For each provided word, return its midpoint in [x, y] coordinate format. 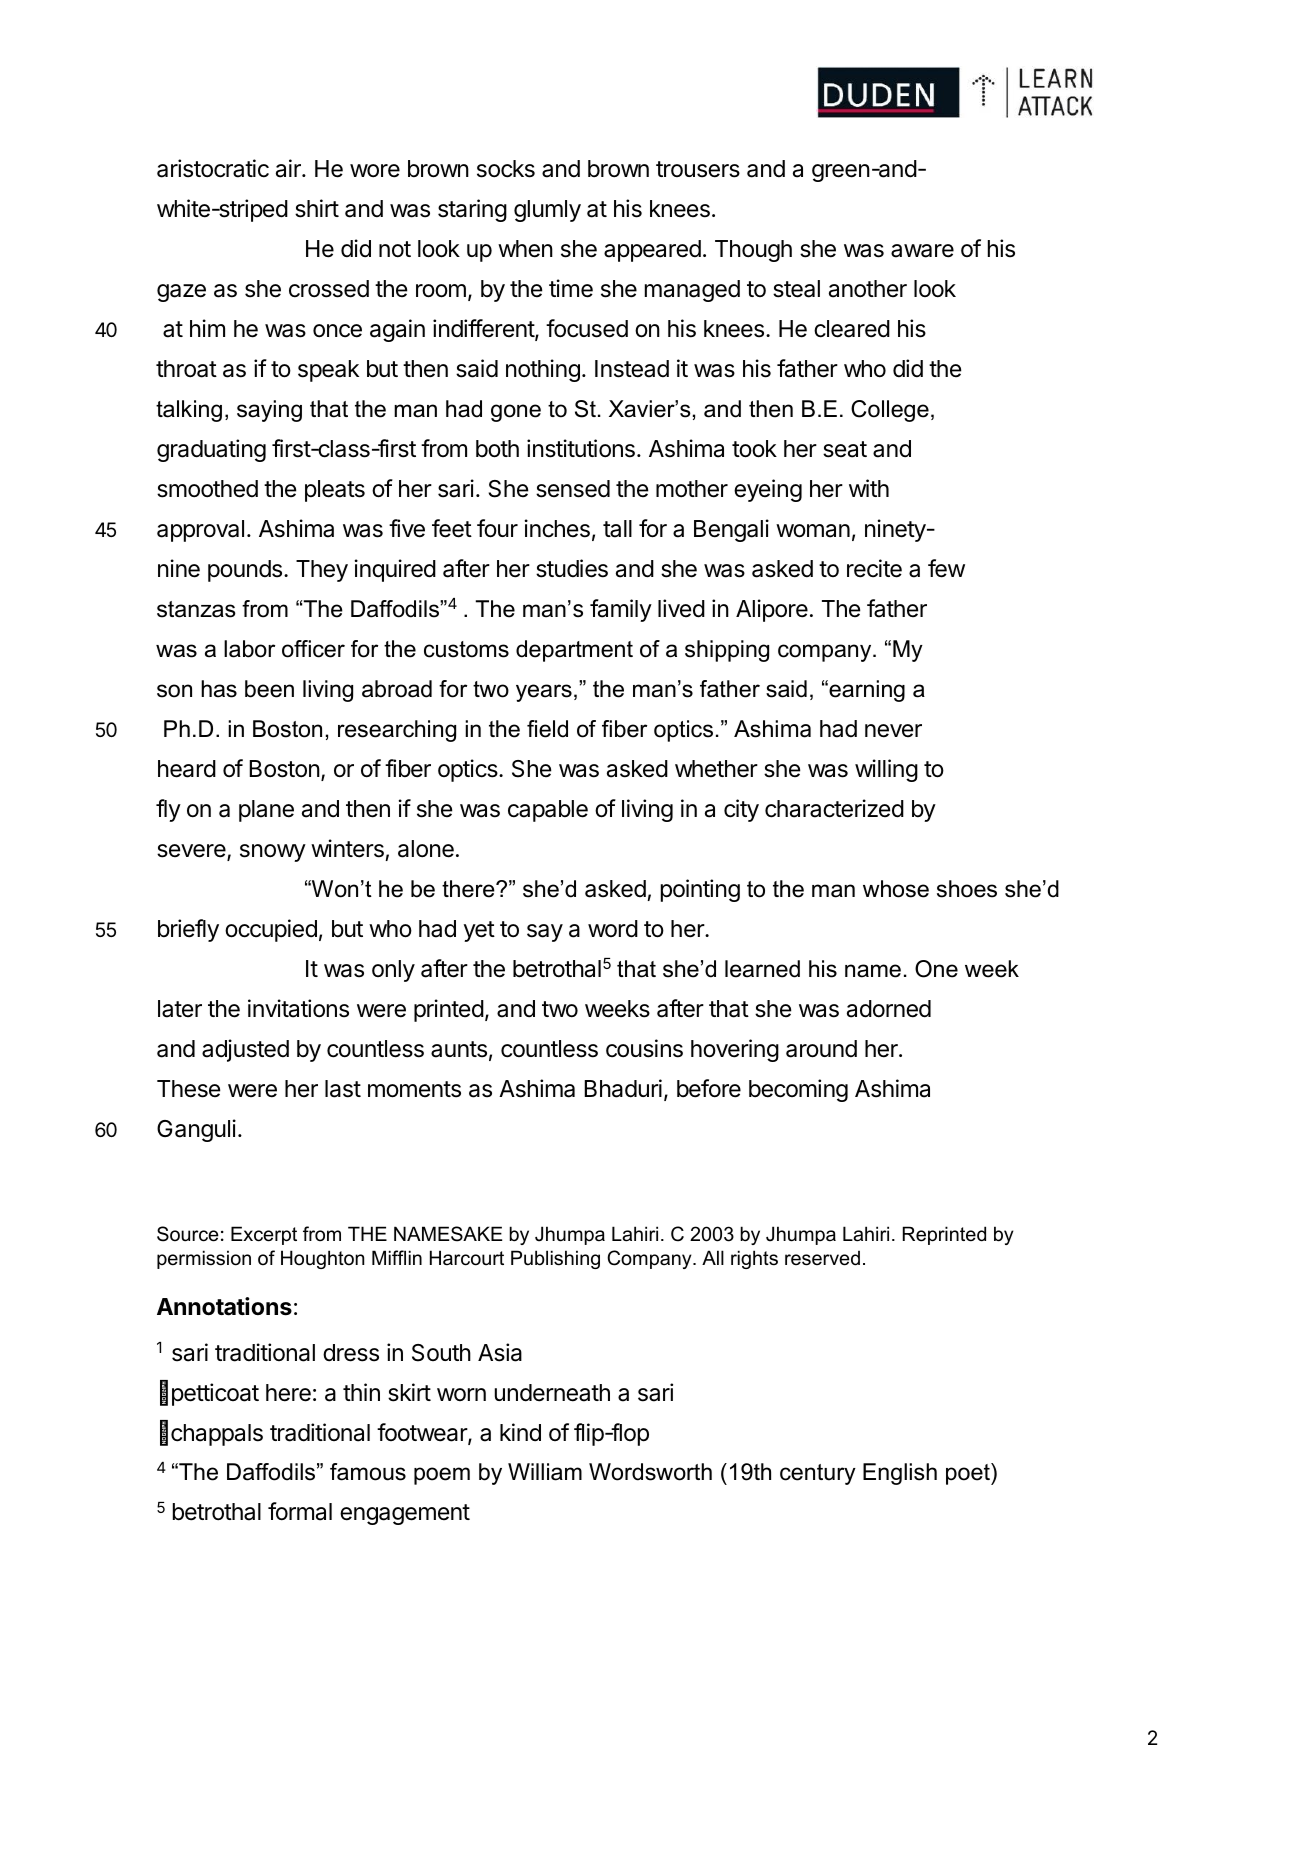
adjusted [245, 1050]
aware [922, 251]
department [574, 651]
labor [249, 649]
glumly [547, 211]
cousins [644, 1048]
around [821, 1049]
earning [866, 691]
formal [300, 1511]
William [545, 1472]
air [289, 168]
